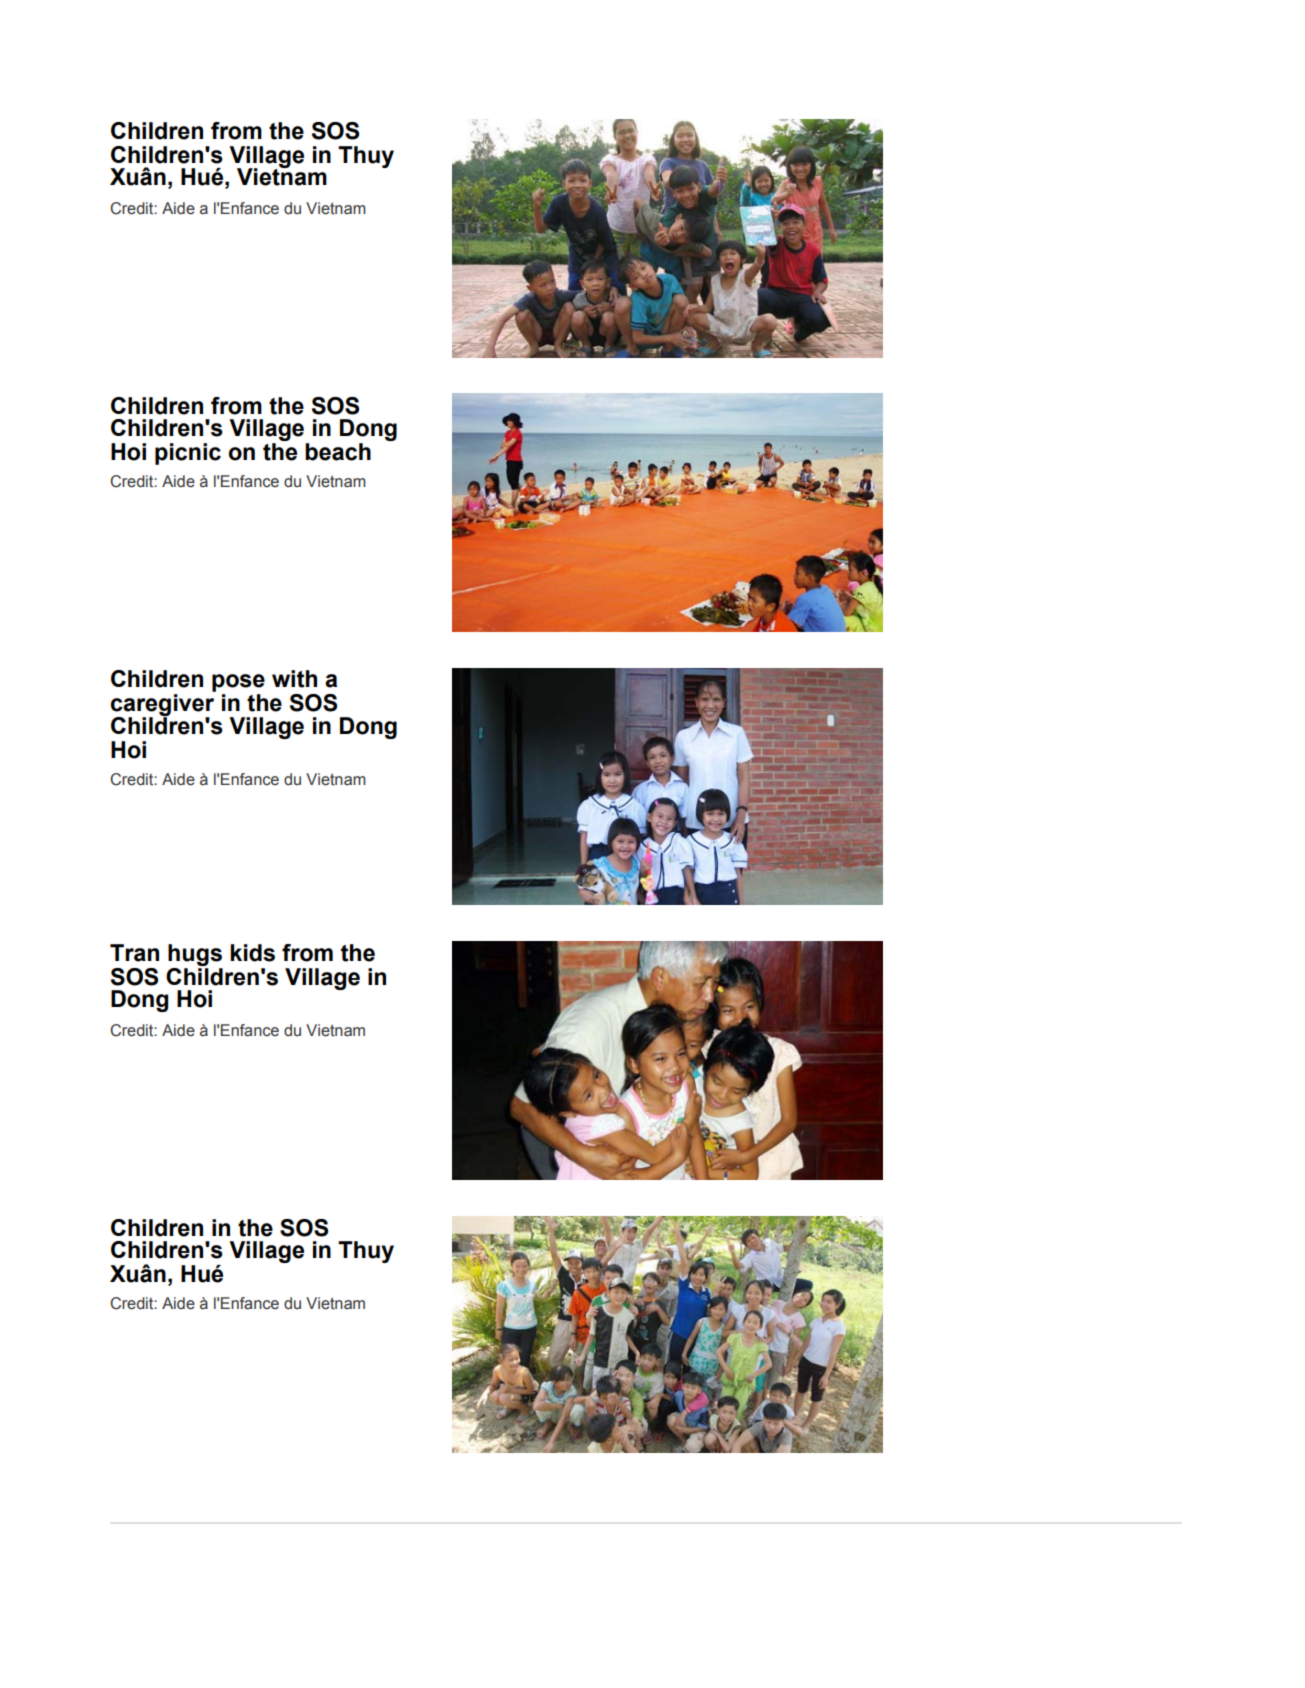  What do you see at coordinates (188, 454) in the screenshot?
I see `picnic` at bounding box center [188, 454].
